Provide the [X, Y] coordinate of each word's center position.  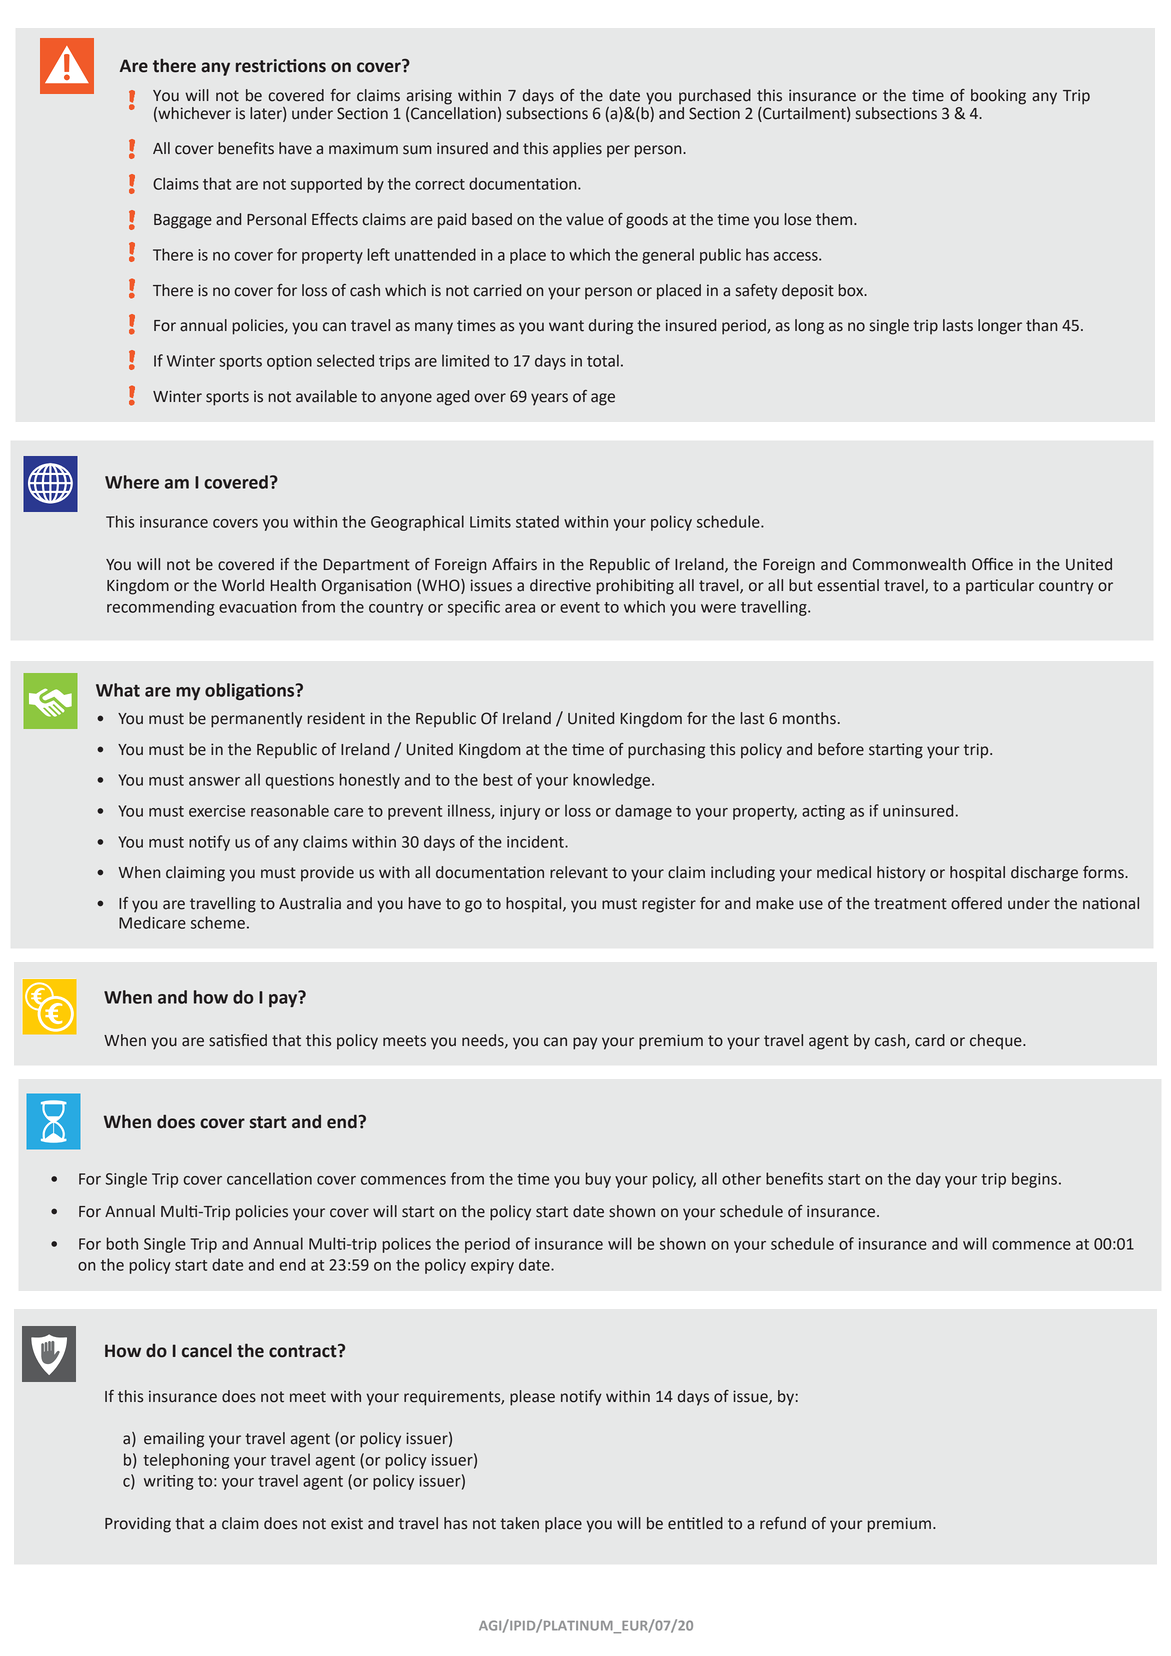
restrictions [281, 66]
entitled [695, 1523]
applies [577, 150]
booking [998, 97]
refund [783, 1523]
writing [169, 1482]
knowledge [613, 781]
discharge [1044, 874]
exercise [217, 811]
